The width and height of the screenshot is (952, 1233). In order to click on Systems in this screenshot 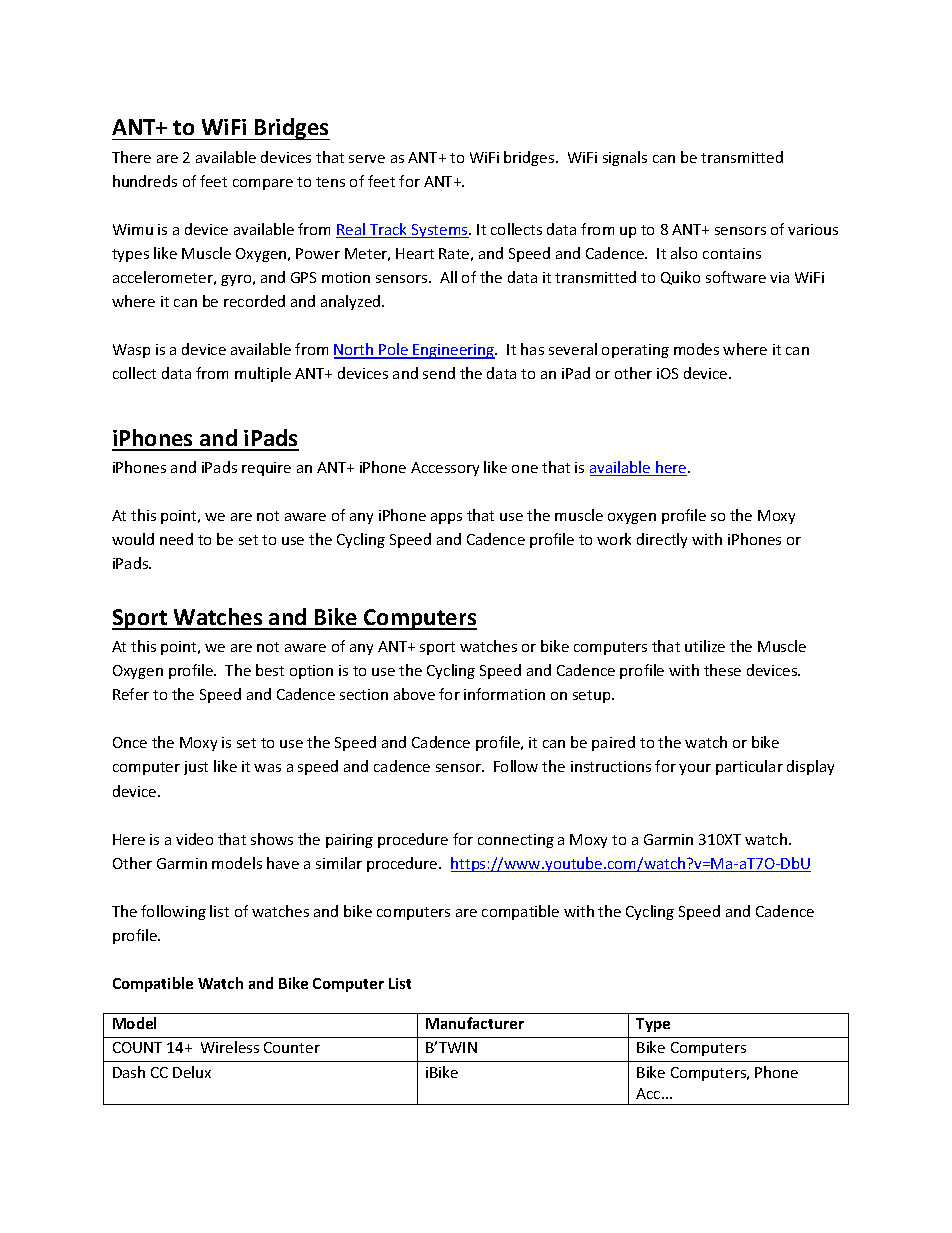, I will do `click(440, 231)`.
